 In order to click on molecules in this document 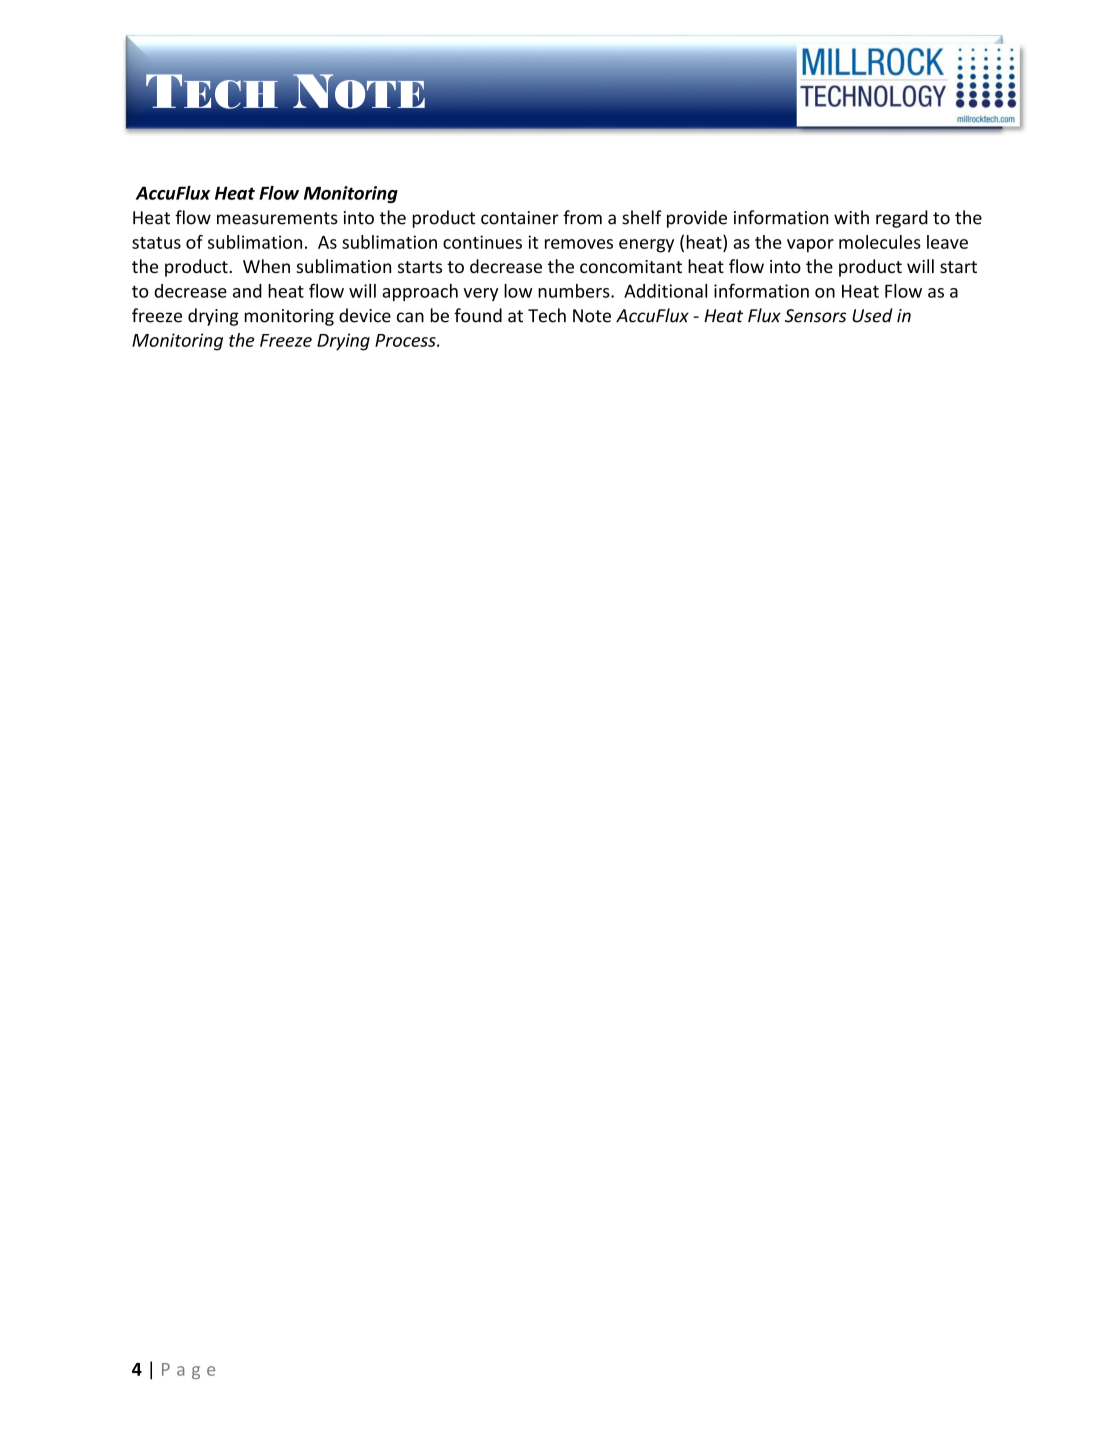, I will do `click(880, 242)`.
